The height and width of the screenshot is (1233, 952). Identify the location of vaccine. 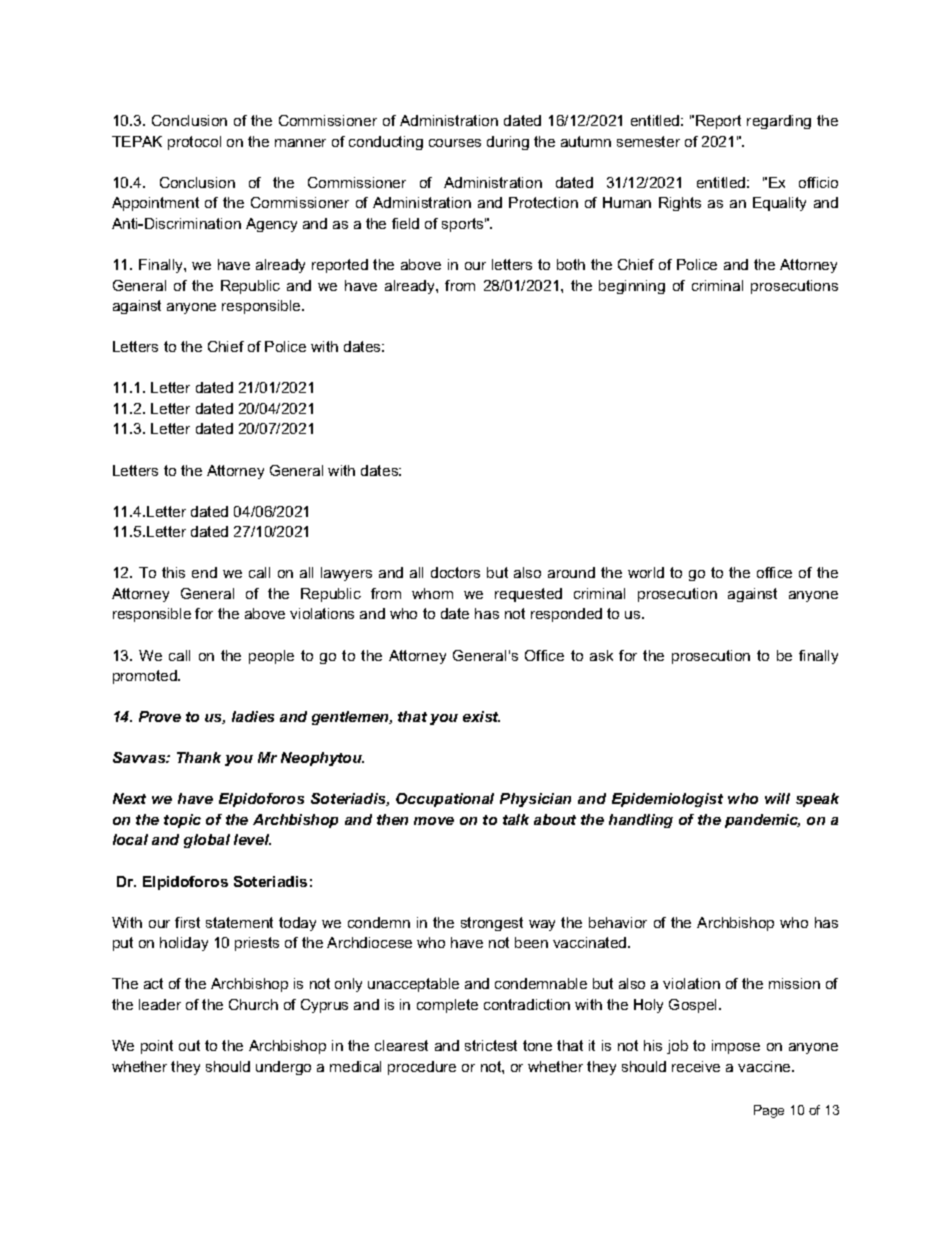
(765, 1066).
